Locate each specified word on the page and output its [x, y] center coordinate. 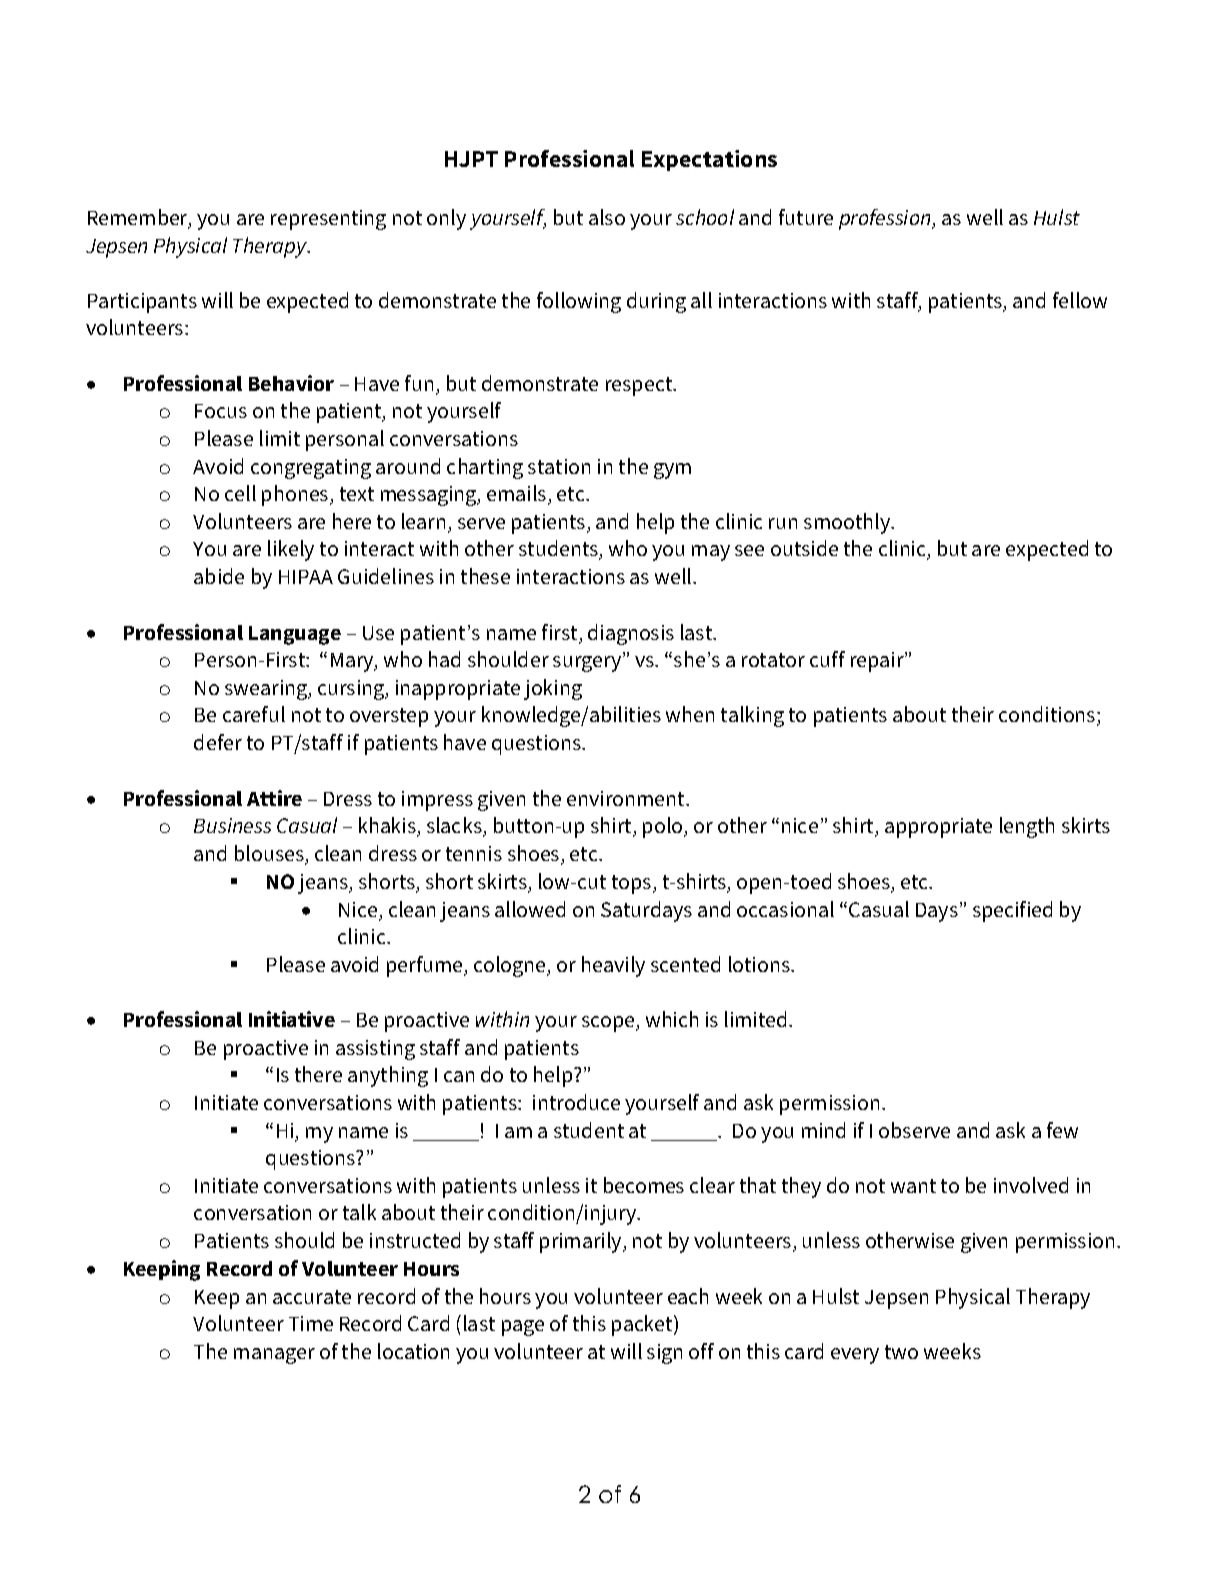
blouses [270, 854]
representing [328, 220]
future [806, 217]
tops [633, 884]
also [607, 217]
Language [295, 635]
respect [640, 386]
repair [878, 662]
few [1062, 1130]
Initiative [292, 1019]
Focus [221, 411]
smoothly [848, 523]
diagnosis [631, 634]
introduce [576, 1102]
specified [1012, 911]
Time [311, 1323]
